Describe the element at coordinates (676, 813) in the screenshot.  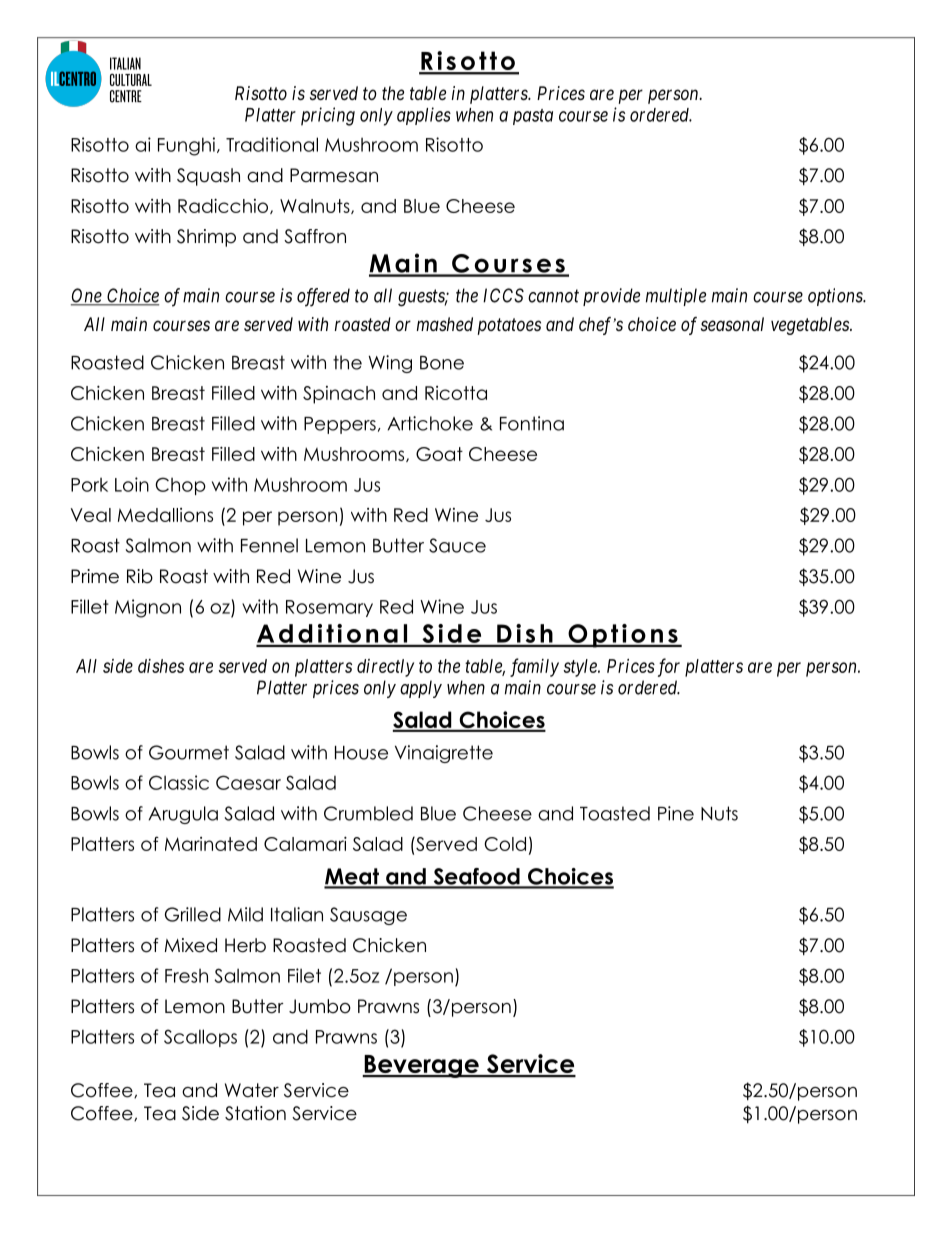
I see `Pine` at that location.
